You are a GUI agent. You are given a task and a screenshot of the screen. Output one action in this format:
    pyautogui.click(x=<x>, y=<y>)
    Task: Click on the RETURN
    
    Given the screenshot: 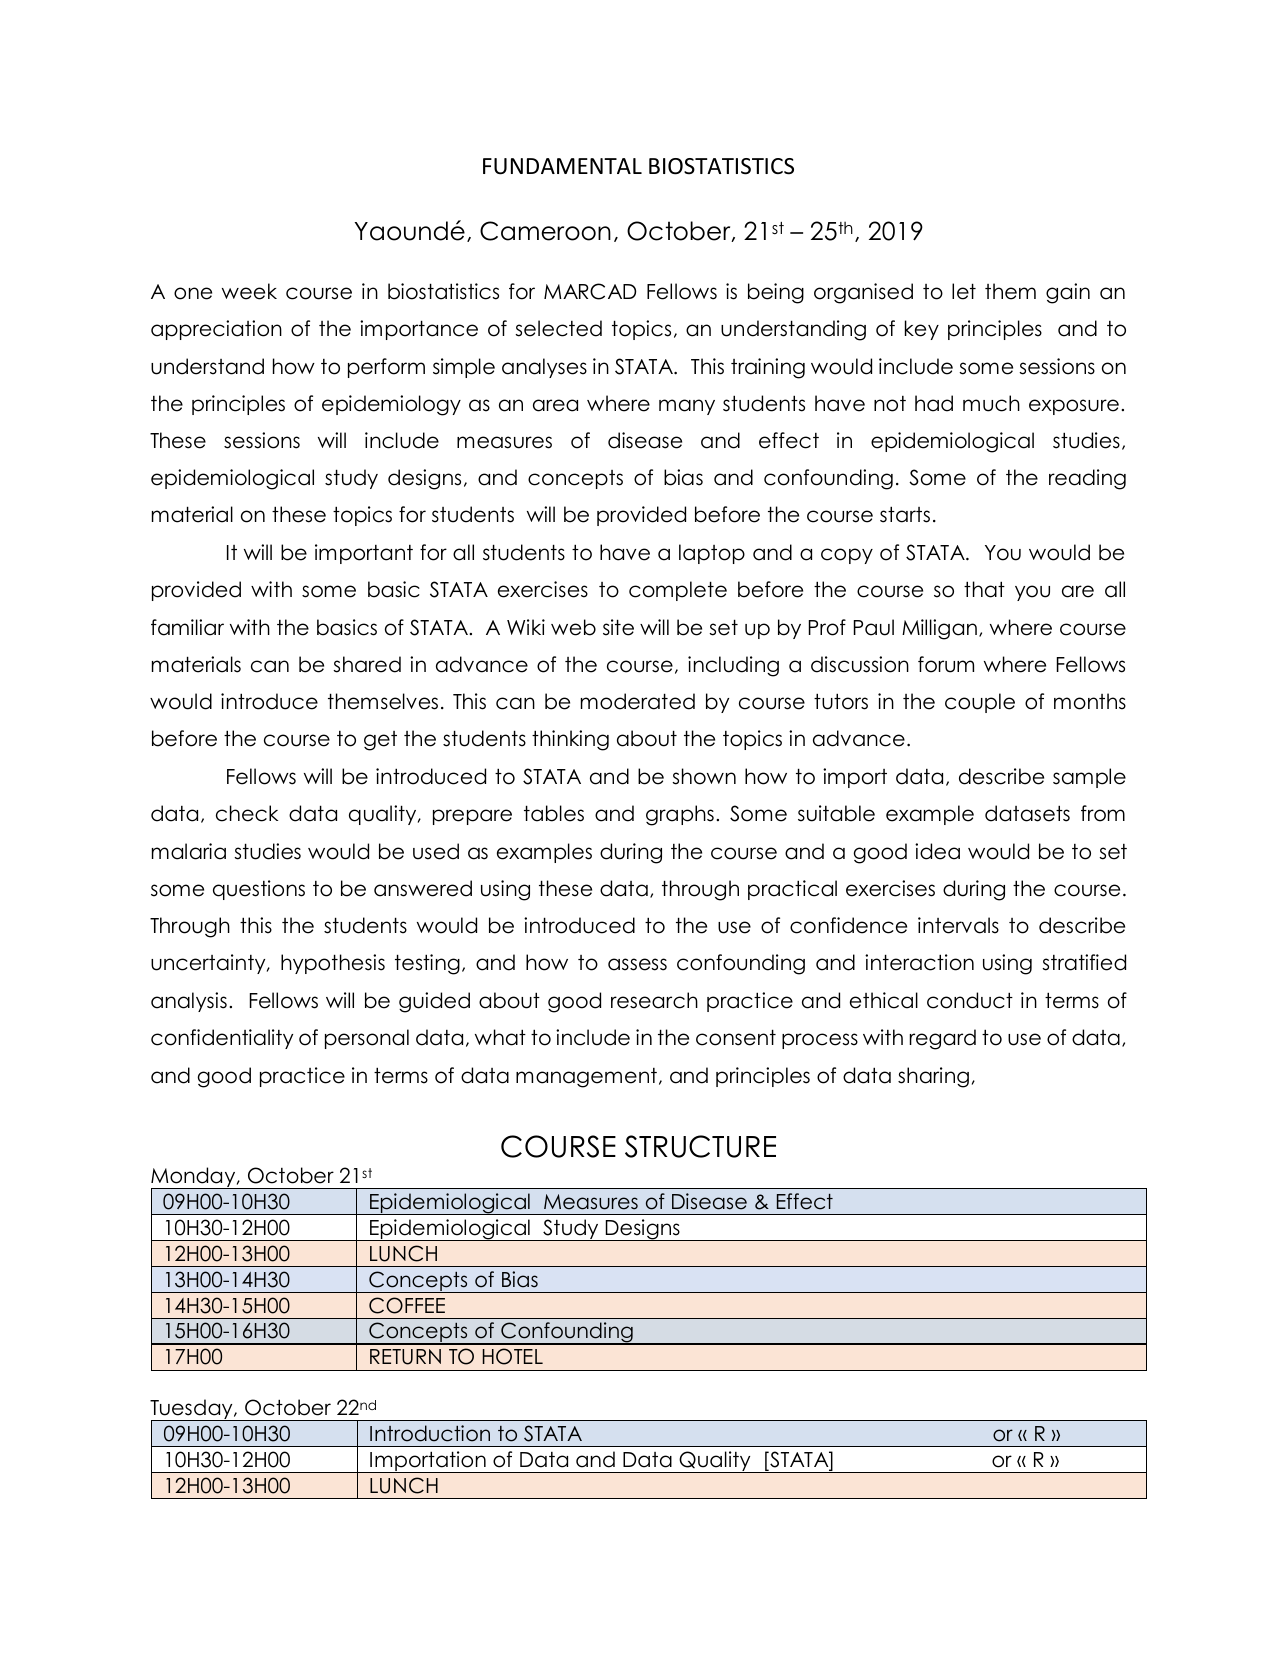 What is the action you would take?
    pyautogui.click(x=405, y=1357)
